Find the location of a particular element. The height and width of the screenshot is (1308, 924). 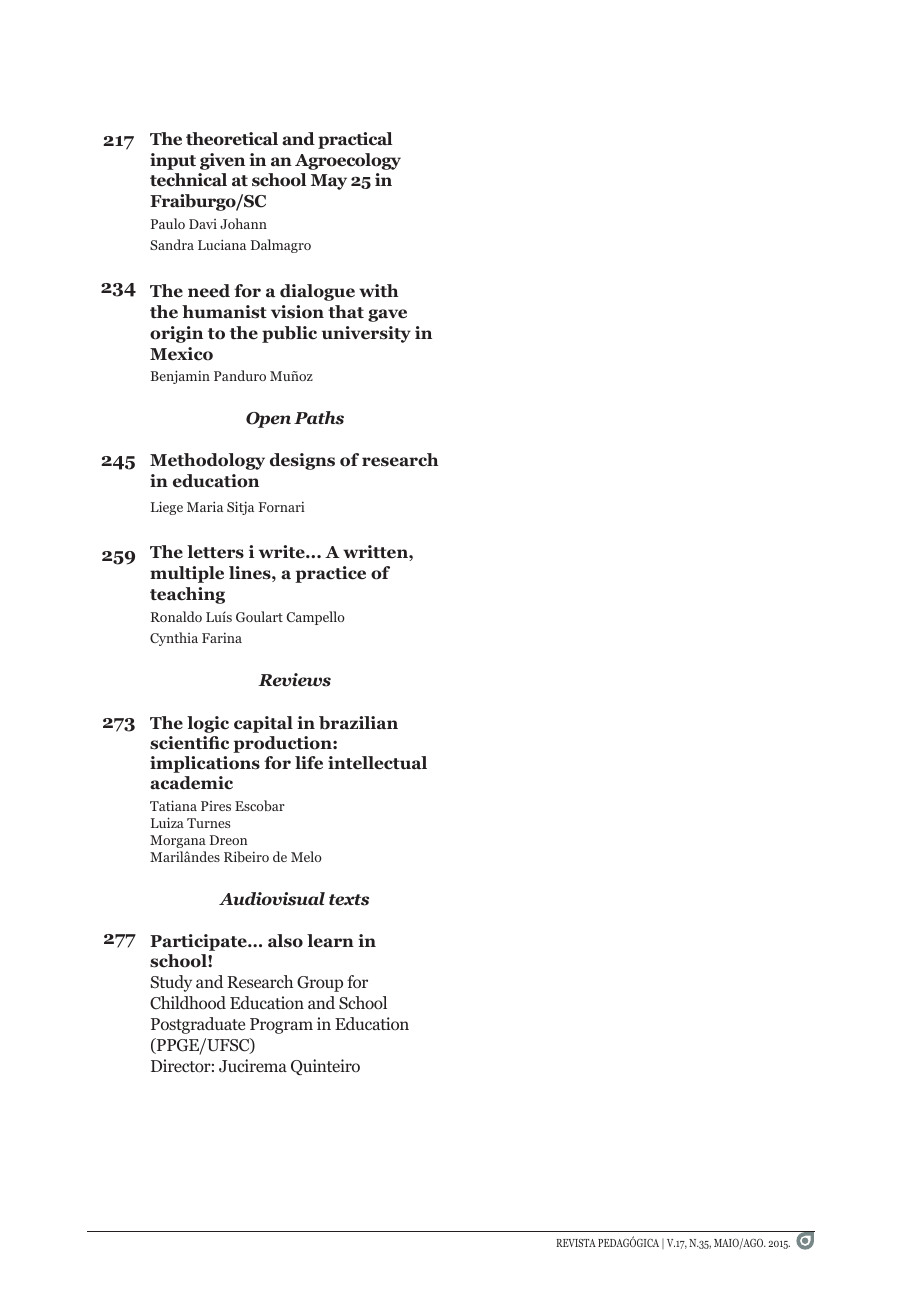

Paths is located at coordinates (319, 418).
